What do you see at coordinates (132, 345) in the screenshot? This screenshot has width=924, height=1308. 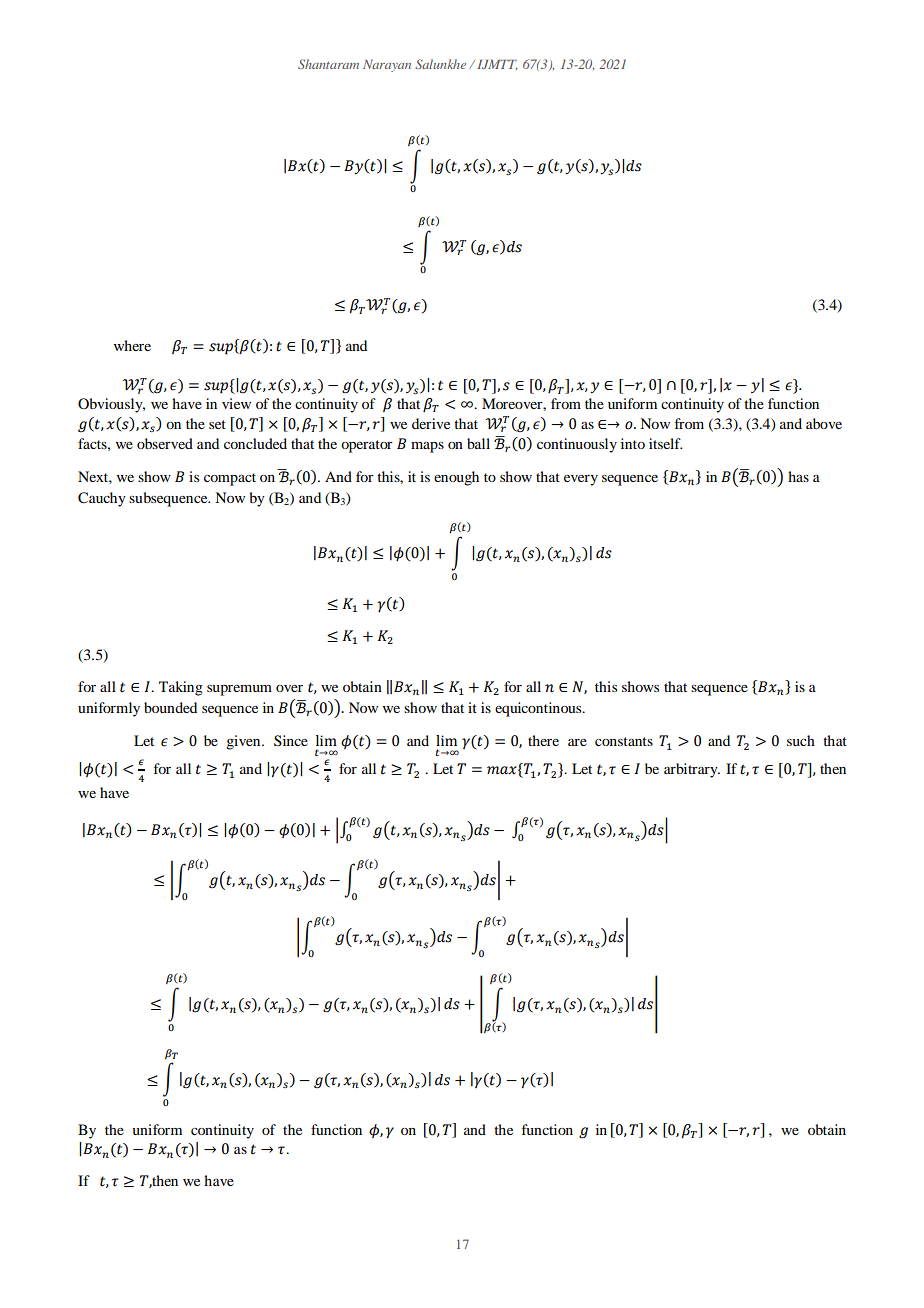 I see `where` at bounding box center [132, 345].
